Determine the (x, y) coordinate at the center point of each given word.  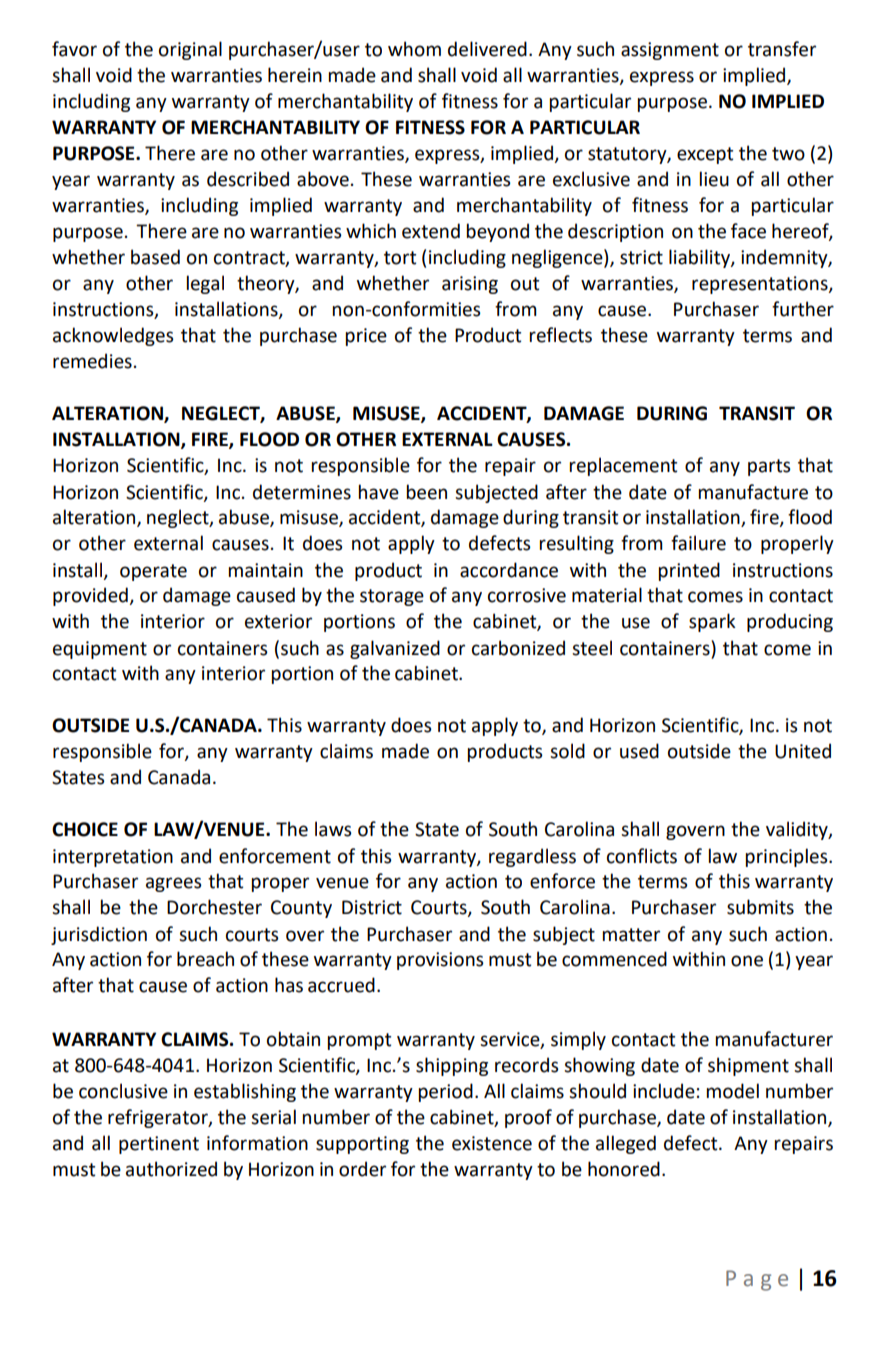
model (733, 1091)
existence (492, 1143)
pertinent (159, 1145)
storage (392, 597)
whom (414, 49)
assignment (670, 51)
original (190, 50)
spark (712, 622)
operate (153, 572)
